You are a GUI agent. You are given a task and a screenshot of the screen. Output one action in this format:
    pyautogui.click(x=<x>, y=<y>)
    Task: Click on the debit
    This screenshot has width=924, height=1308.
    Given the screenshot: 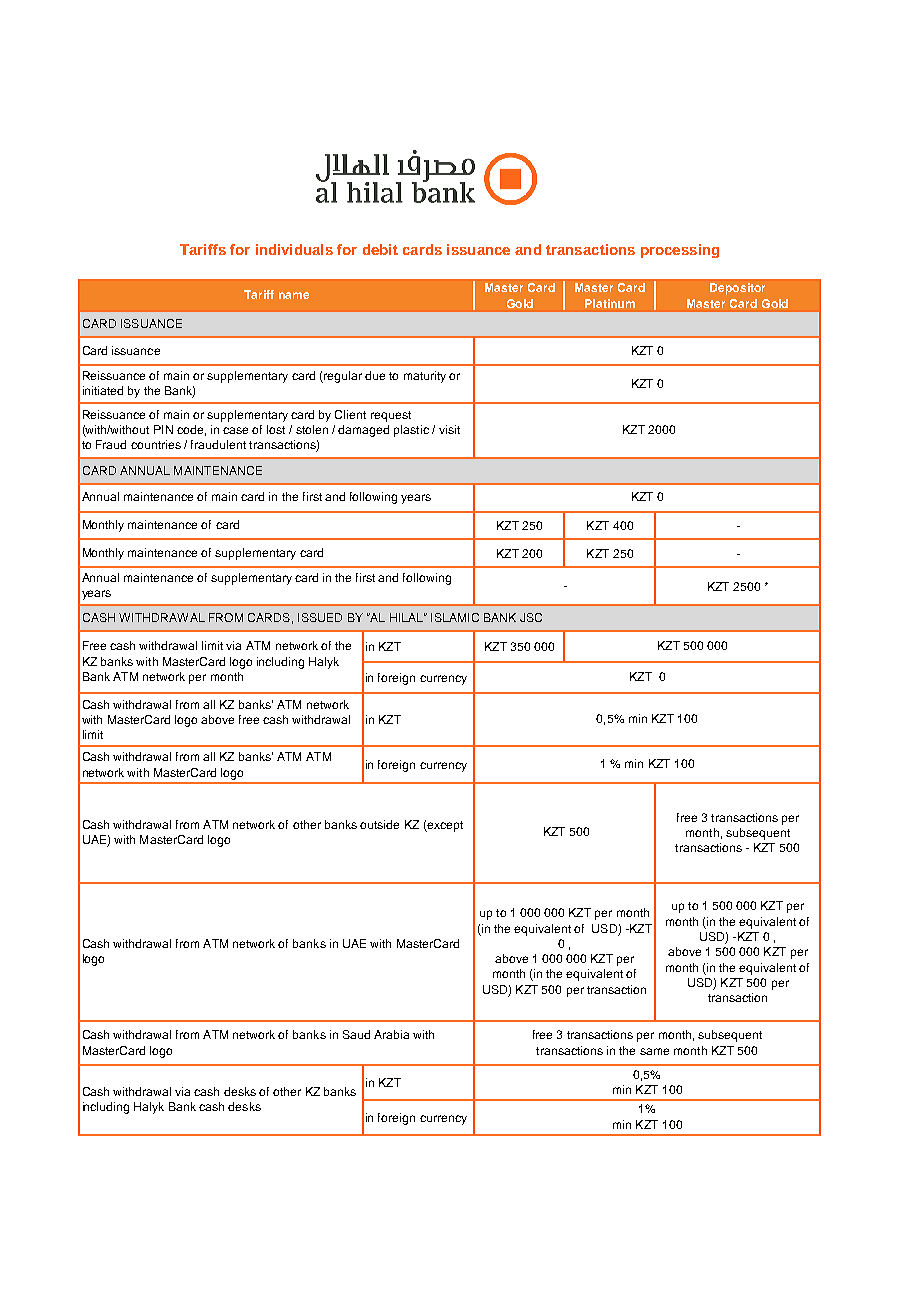 What is the action you would take?
    pyautogui.click(x=380, y=249)
